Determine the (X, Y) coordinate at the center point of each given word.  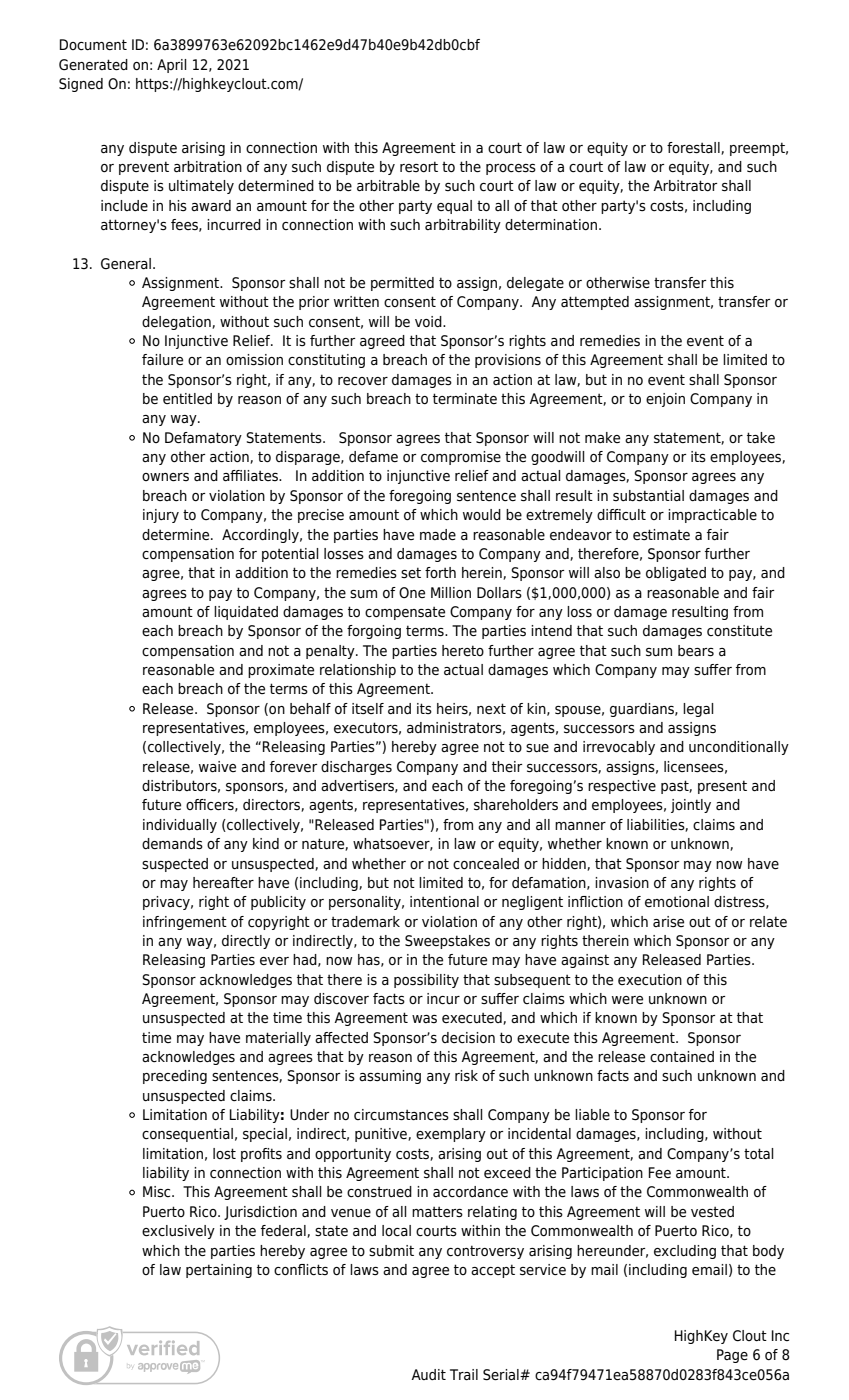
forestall (694, 148)
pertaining (219, 1271)
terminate (465, 399)
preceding (175, 1077)
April (172, 66)
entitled (187, 398)
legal (698, 710)
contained (682, 1056)
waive (217, 767)
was (424, 1019)
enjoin (665, 400)
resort (419, 166)
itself (368, 709)
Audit (428, 1374)
